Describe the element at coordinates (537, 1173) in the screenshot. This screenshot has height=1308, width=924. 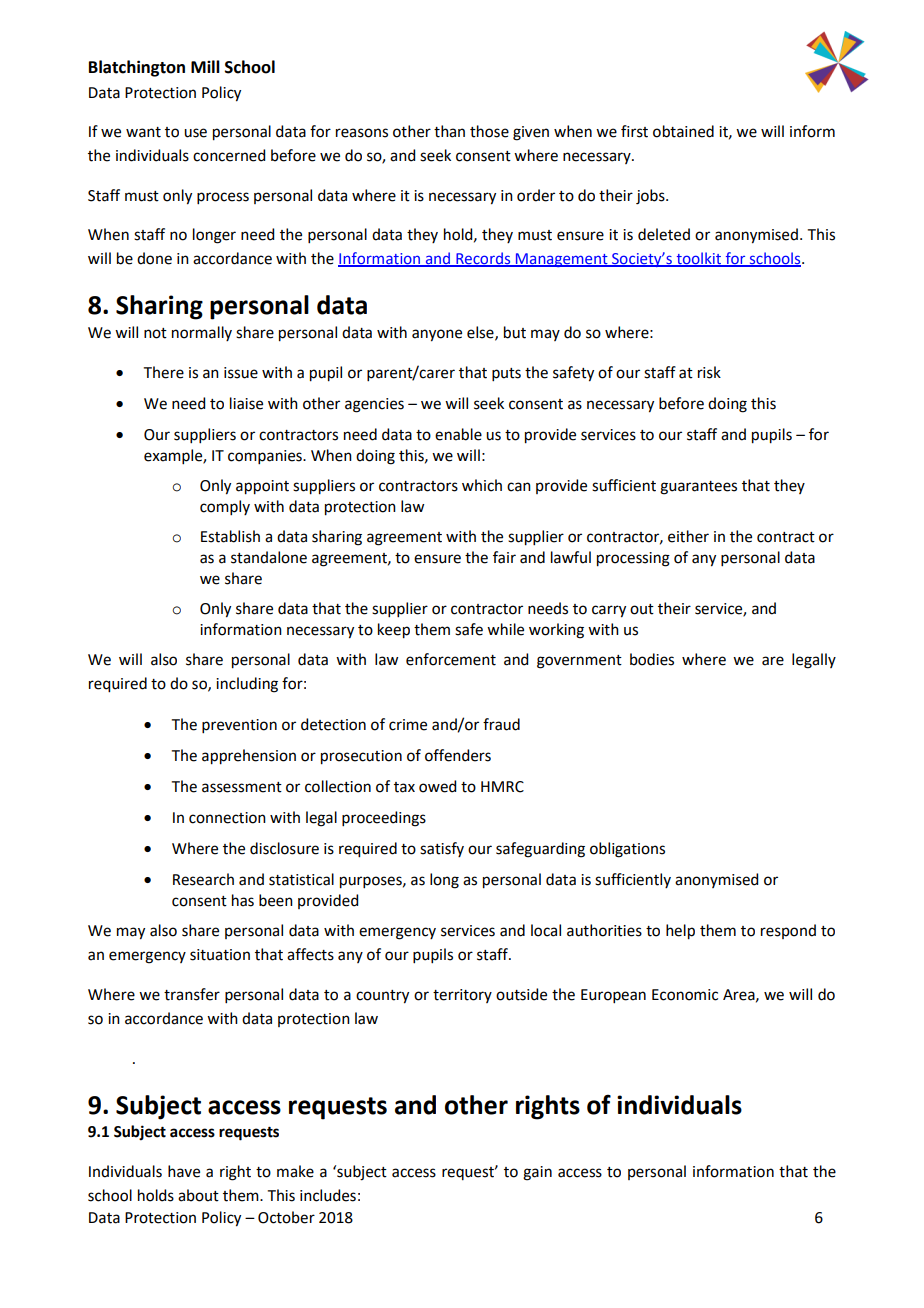
I see `gain` at that location.
